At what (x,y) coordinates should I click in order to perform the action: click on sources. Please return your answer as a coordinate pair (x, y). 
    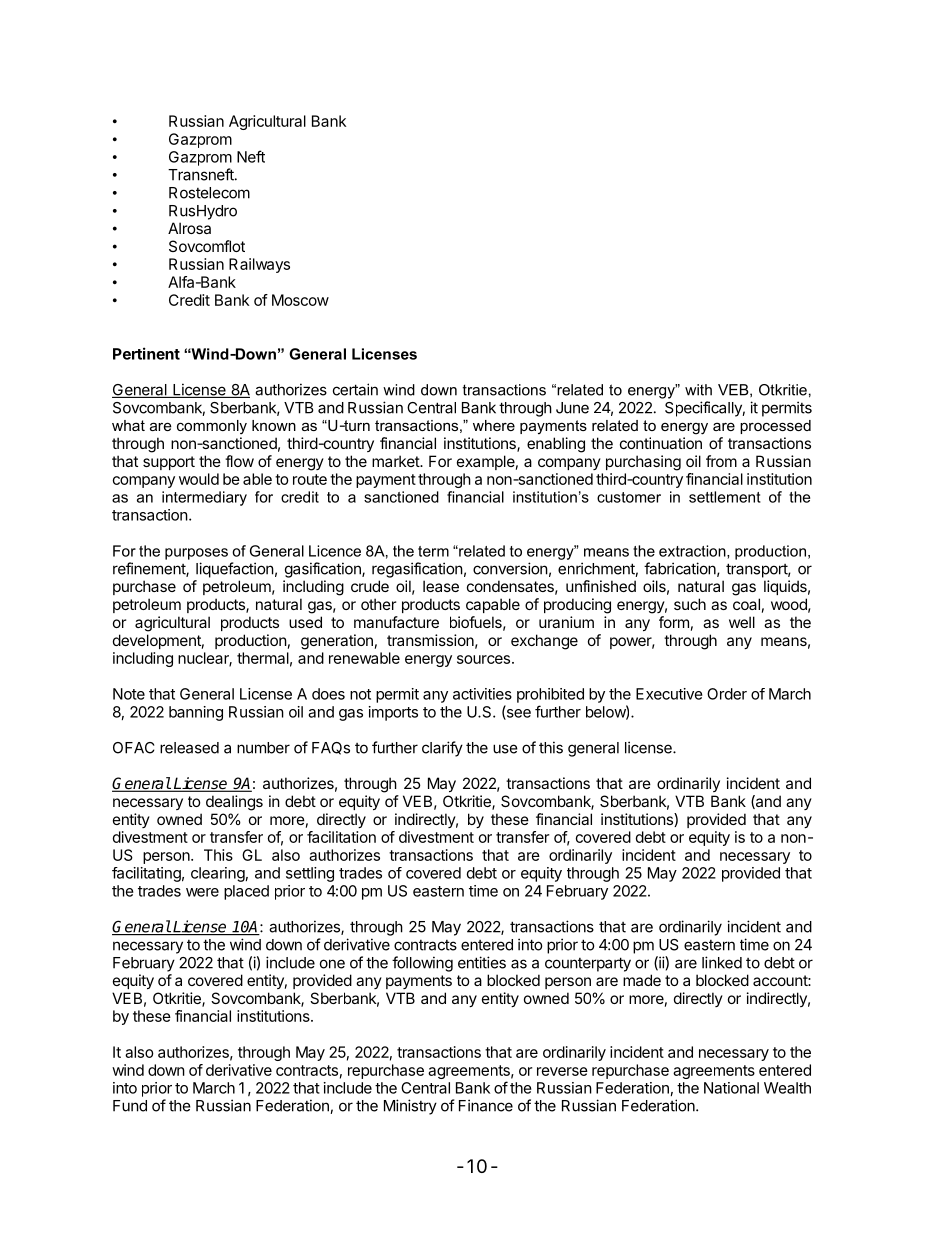
    Looking at the image, I should click on (483, 659).
